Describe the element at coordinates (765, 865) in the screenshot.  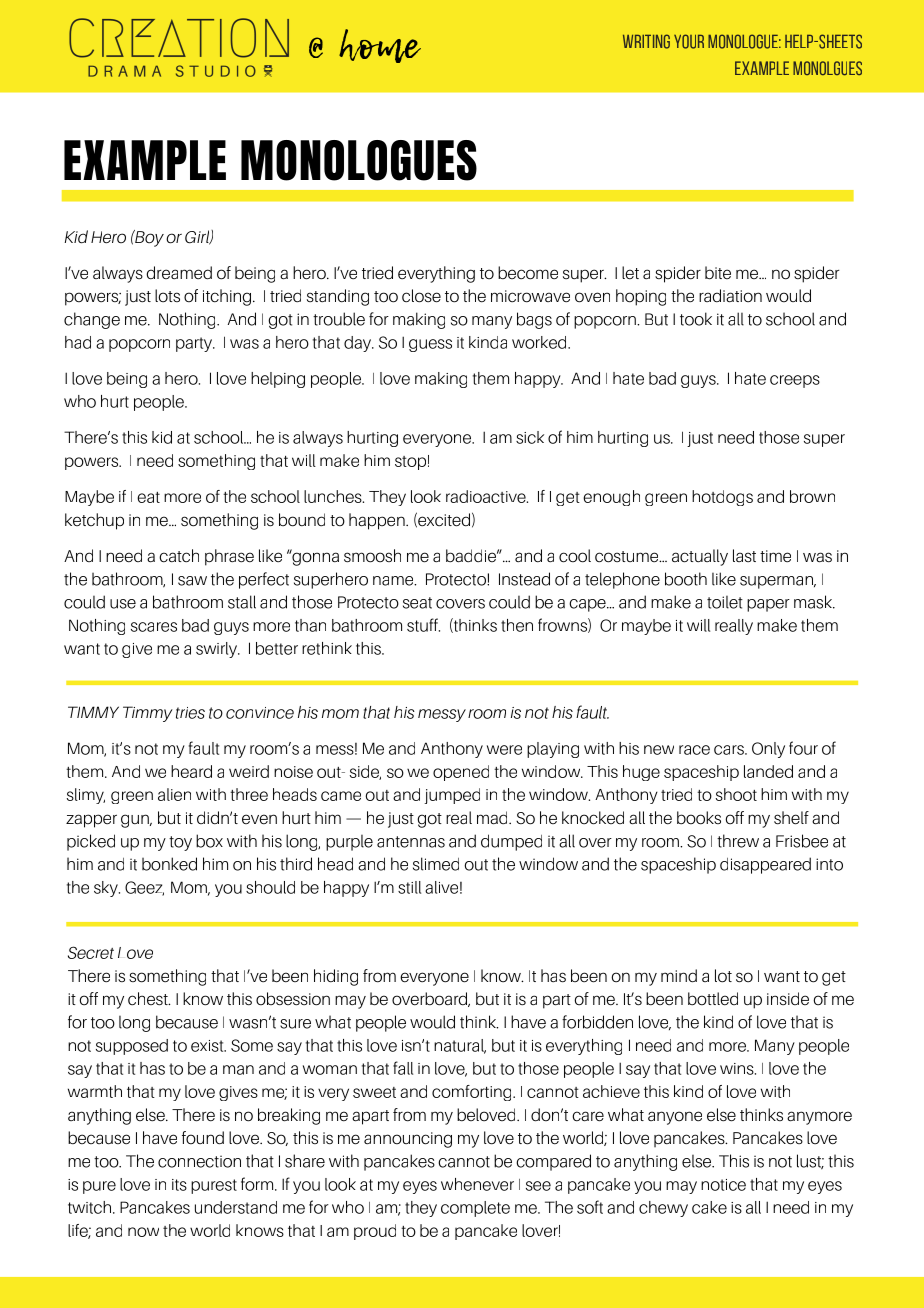
I see `disappeared` at that location.
